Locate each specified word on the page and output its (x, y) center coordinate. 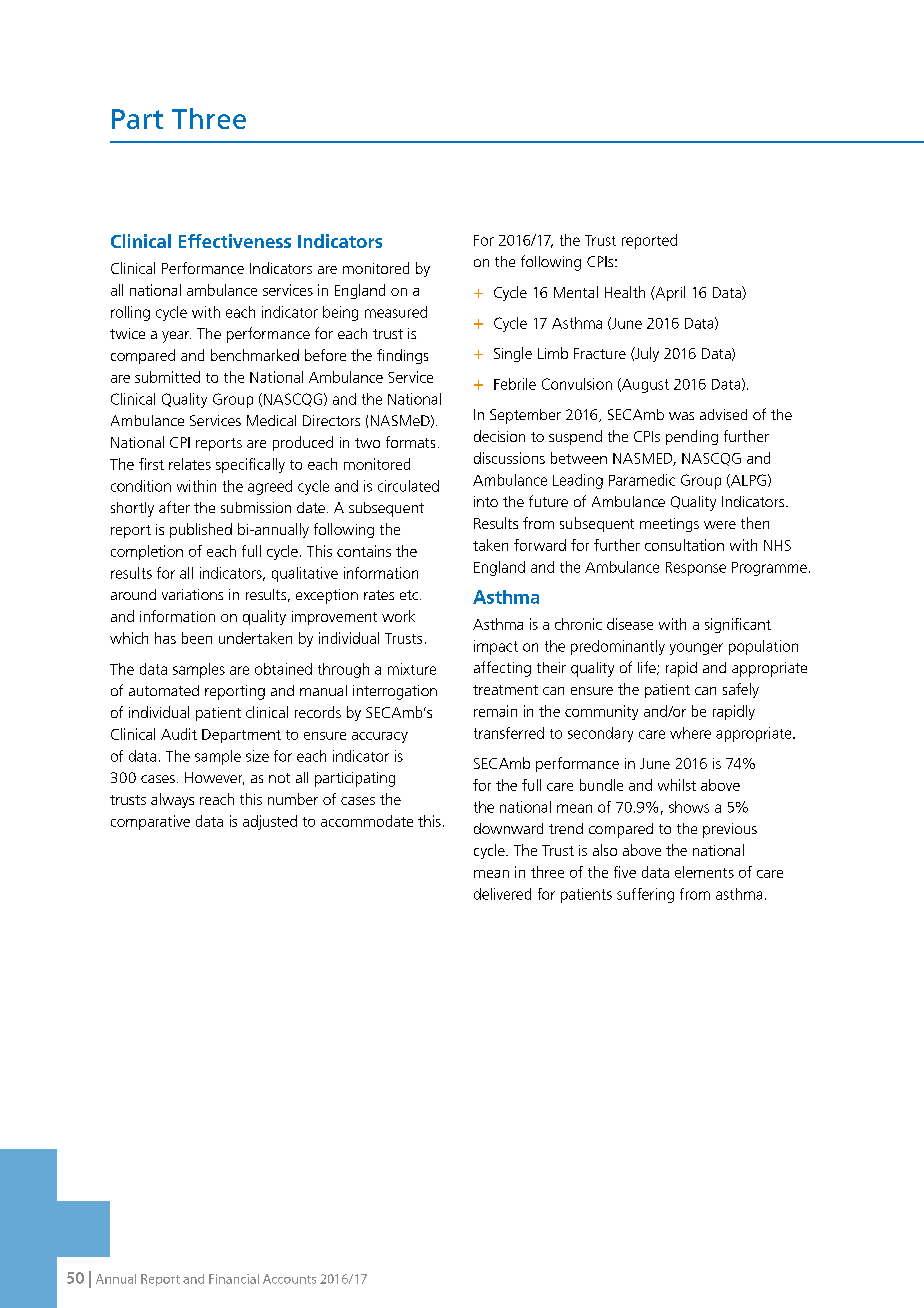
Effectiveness (235, 241)
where (690, 733)
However (214, 778)
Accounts (289, 1279)
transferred (509, 733)
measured (396, 312)
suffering (645, 895)
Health (625, 292)
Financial (234, 1279)
